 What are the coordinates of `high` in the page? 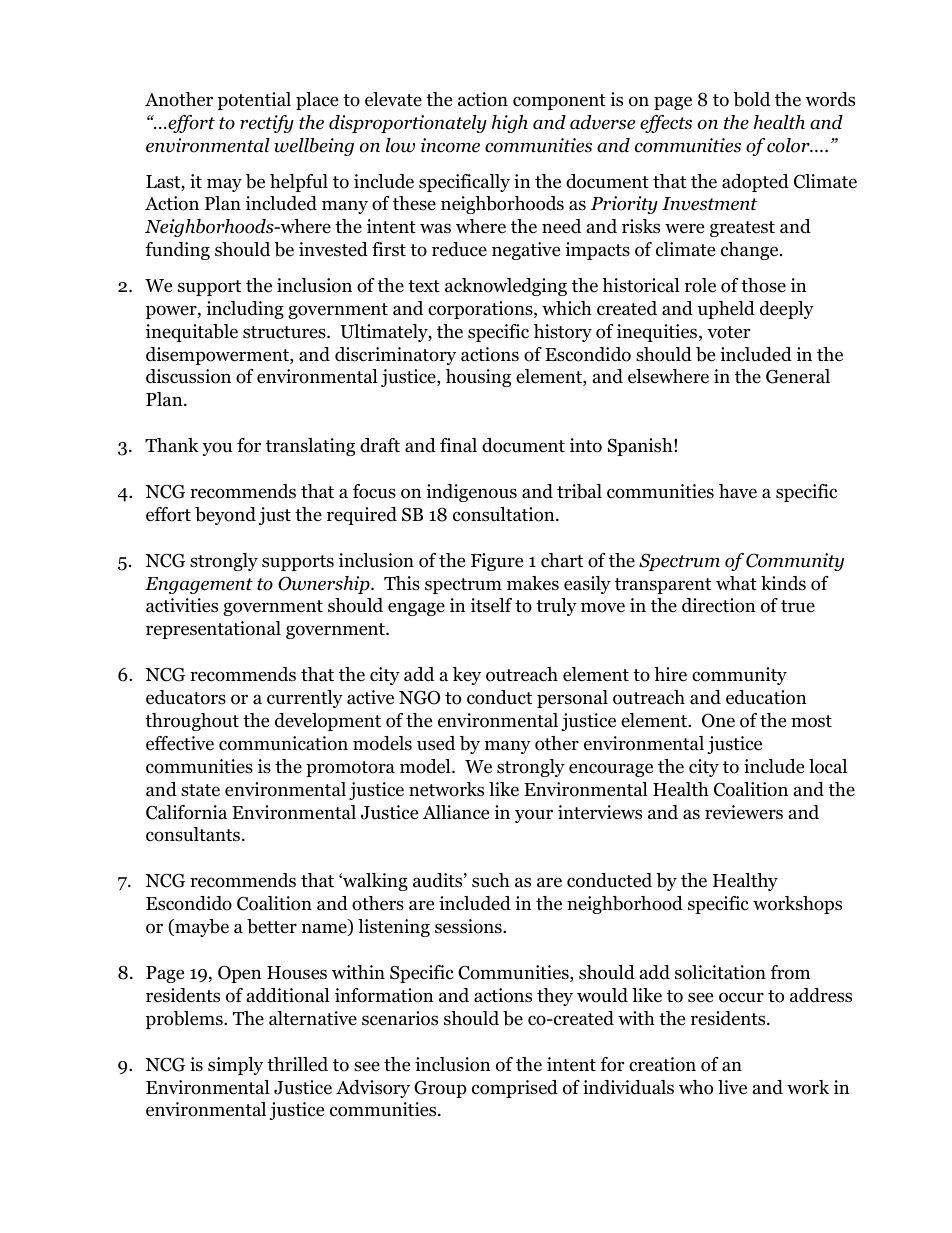 It's located at (510, 124).
